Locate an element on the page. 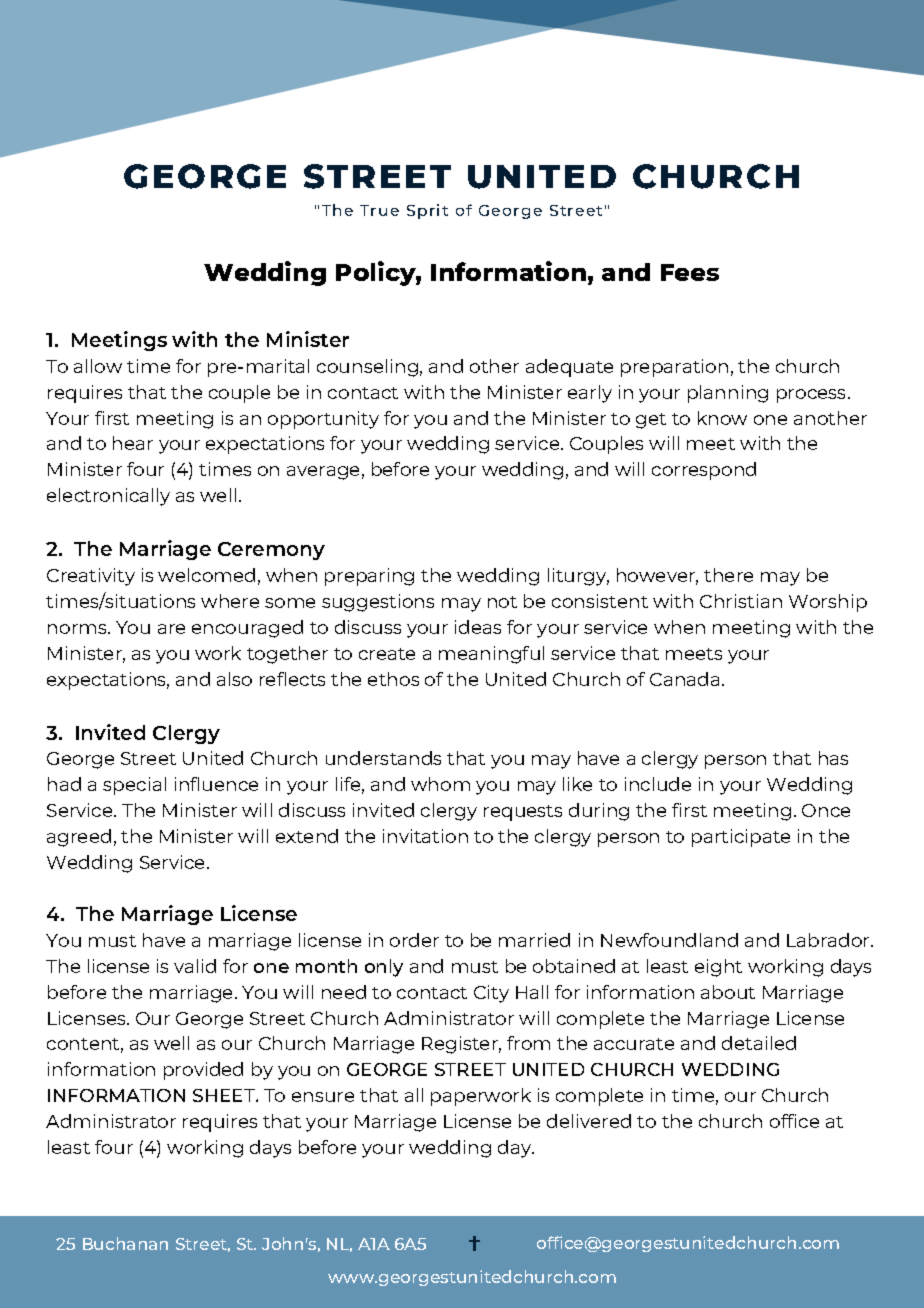 Image resolution: width=924 pixels, height=1308 pixels. special is located at coordinates (134, 786).
